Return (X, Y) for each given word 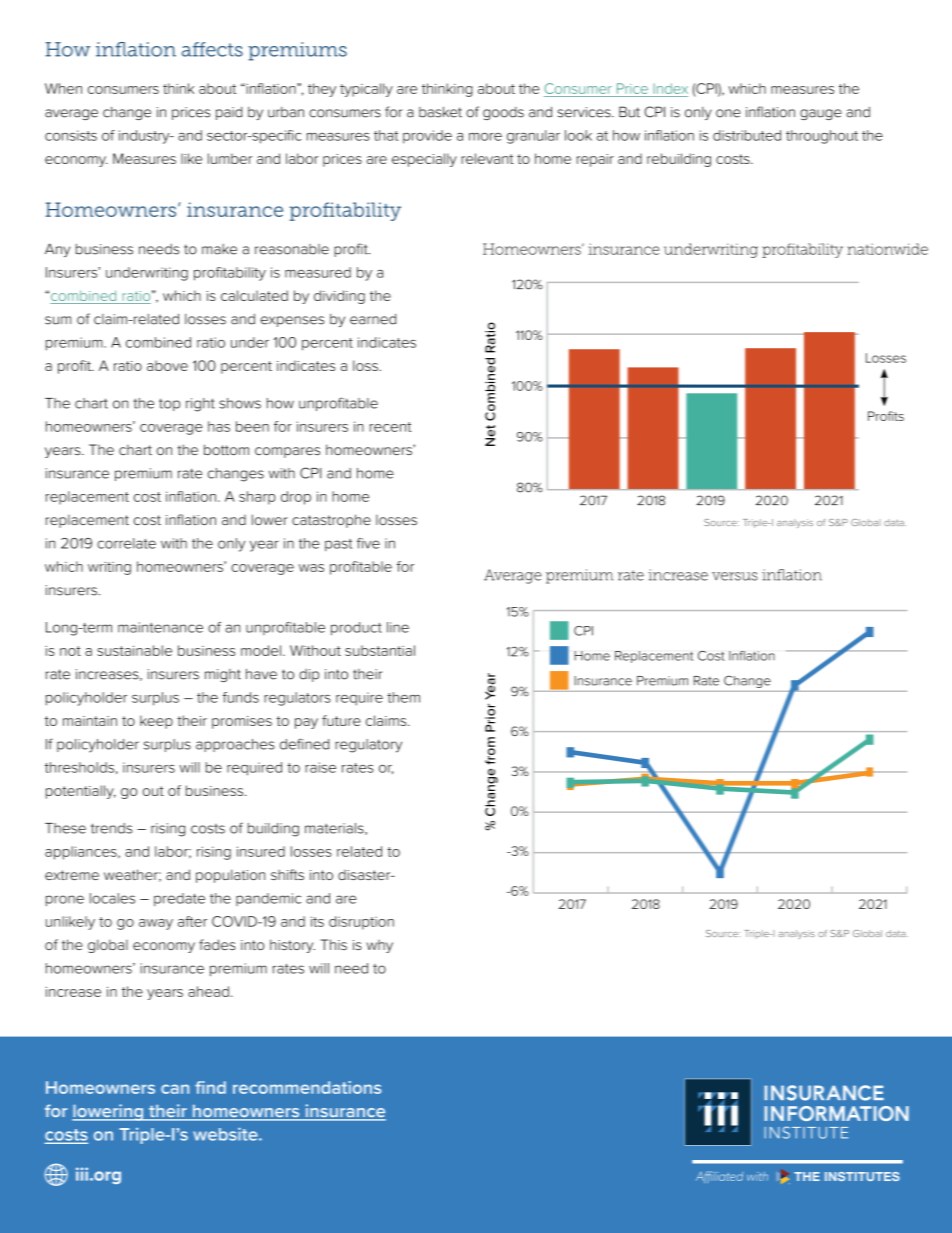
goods (503, 113)
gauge (821, 114)
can (175, 1089)
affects (212, 49)
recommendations (307, 1087)
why (379, 946)
